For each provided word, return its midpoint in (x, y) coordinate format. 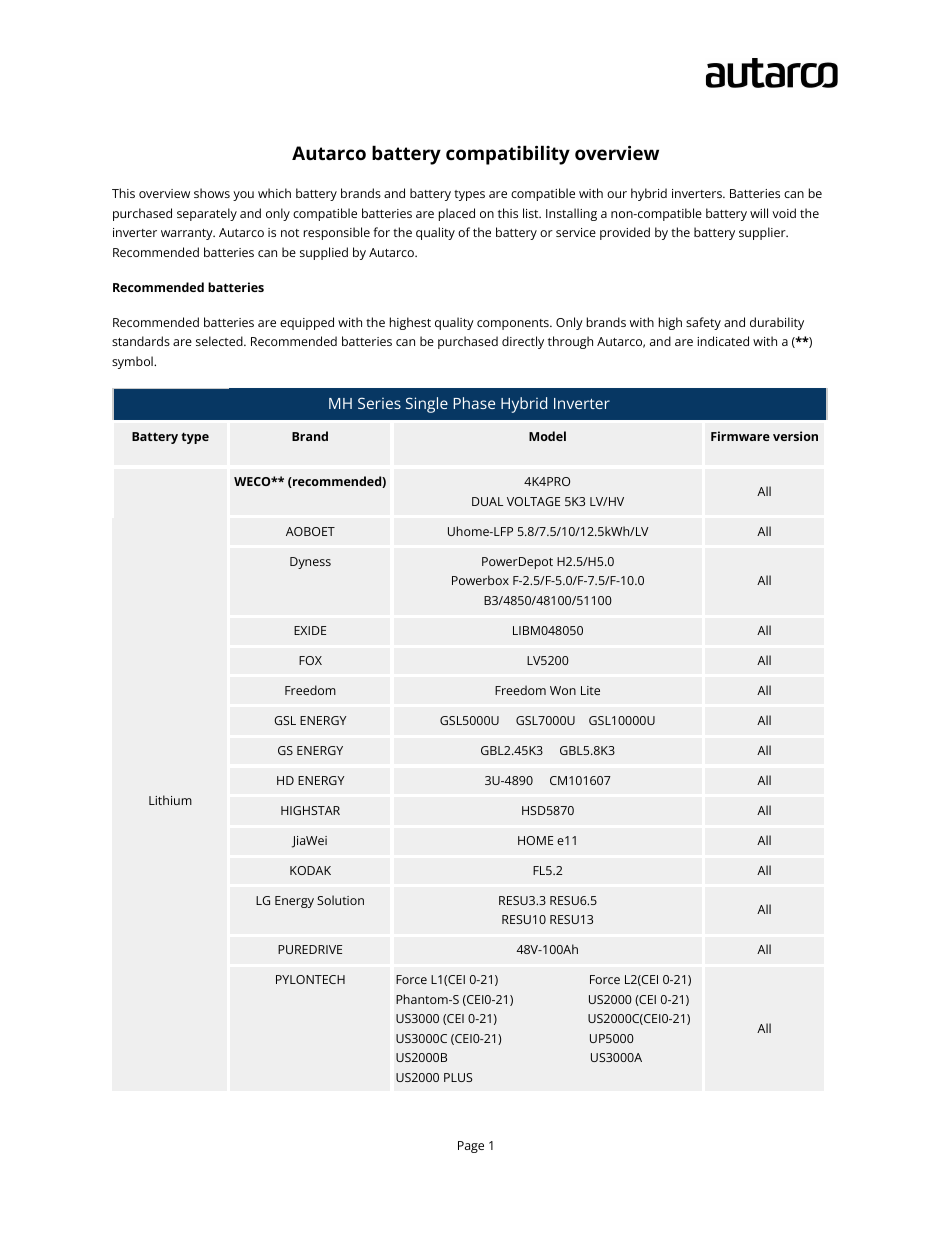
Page (471, 1147)
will (759, 213)
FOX (310, 660)
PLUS (458, 1077)
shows (212, 193)
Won (563, 690)
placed (457, 214)
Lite (590, 690)
